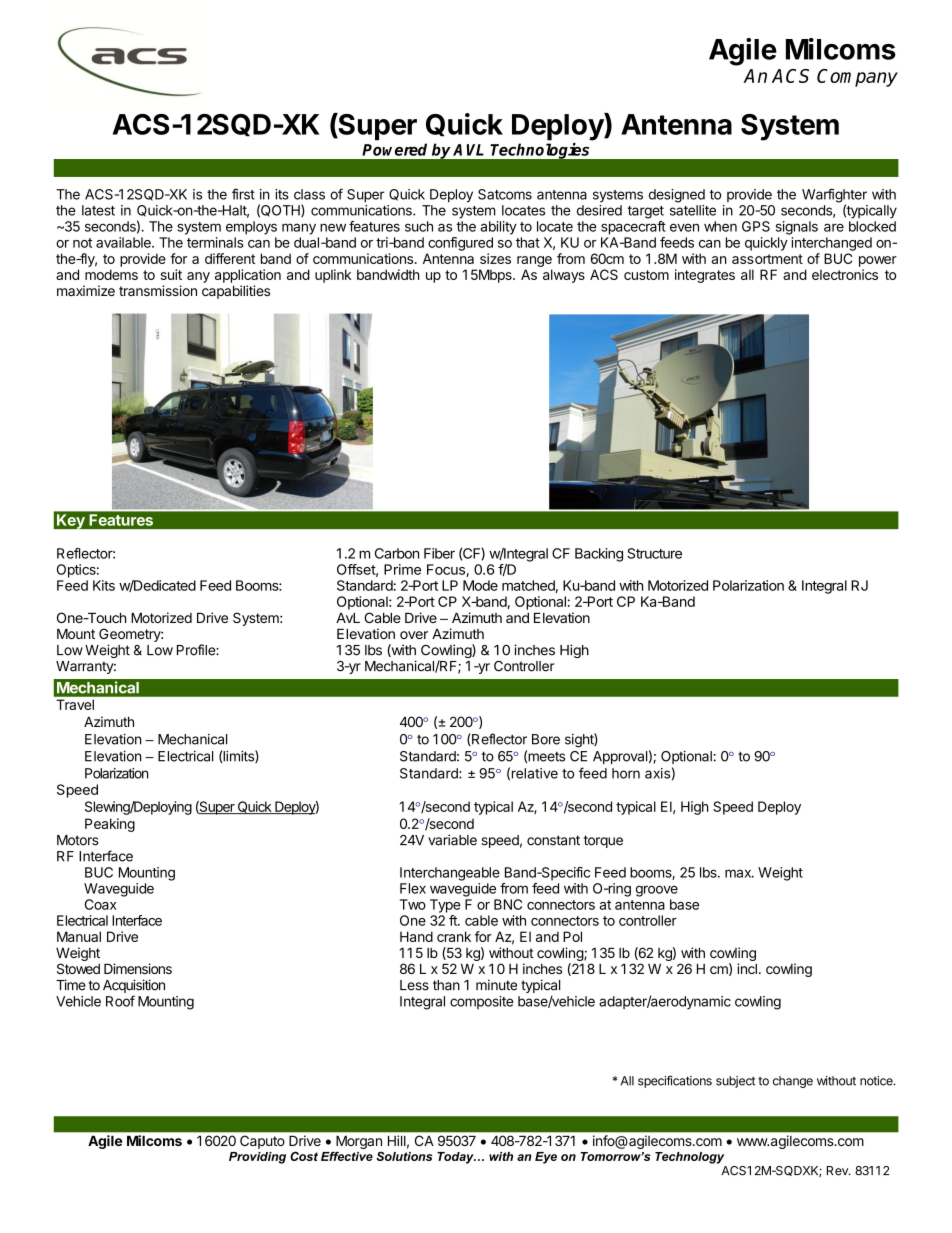  What do you see at coordinates (243, 194) in the screenshot?
I see `first` at bounding box center [243, 194].
